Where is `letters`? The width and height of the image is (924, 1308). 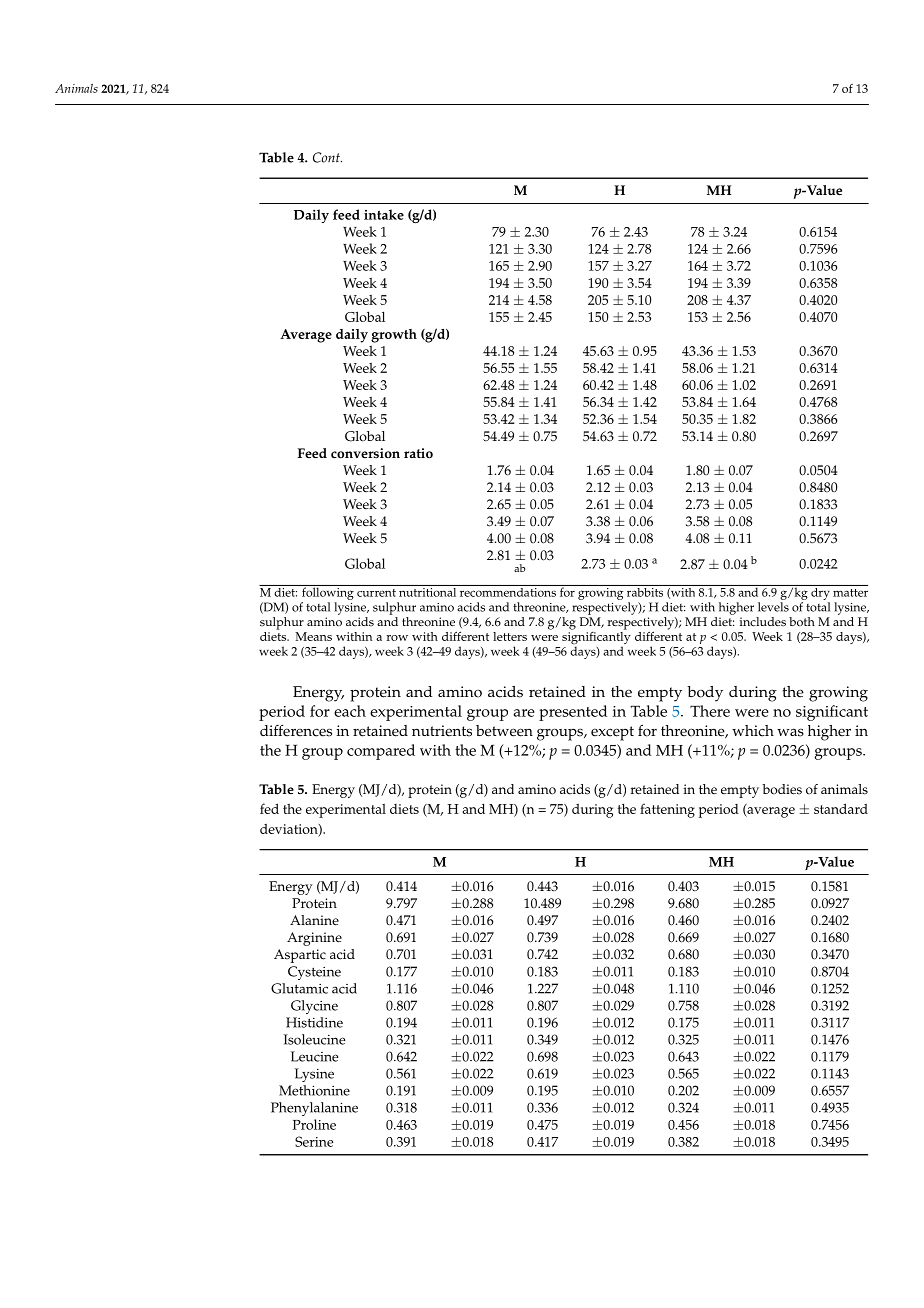 letters is located at coordinates (510, 636).
